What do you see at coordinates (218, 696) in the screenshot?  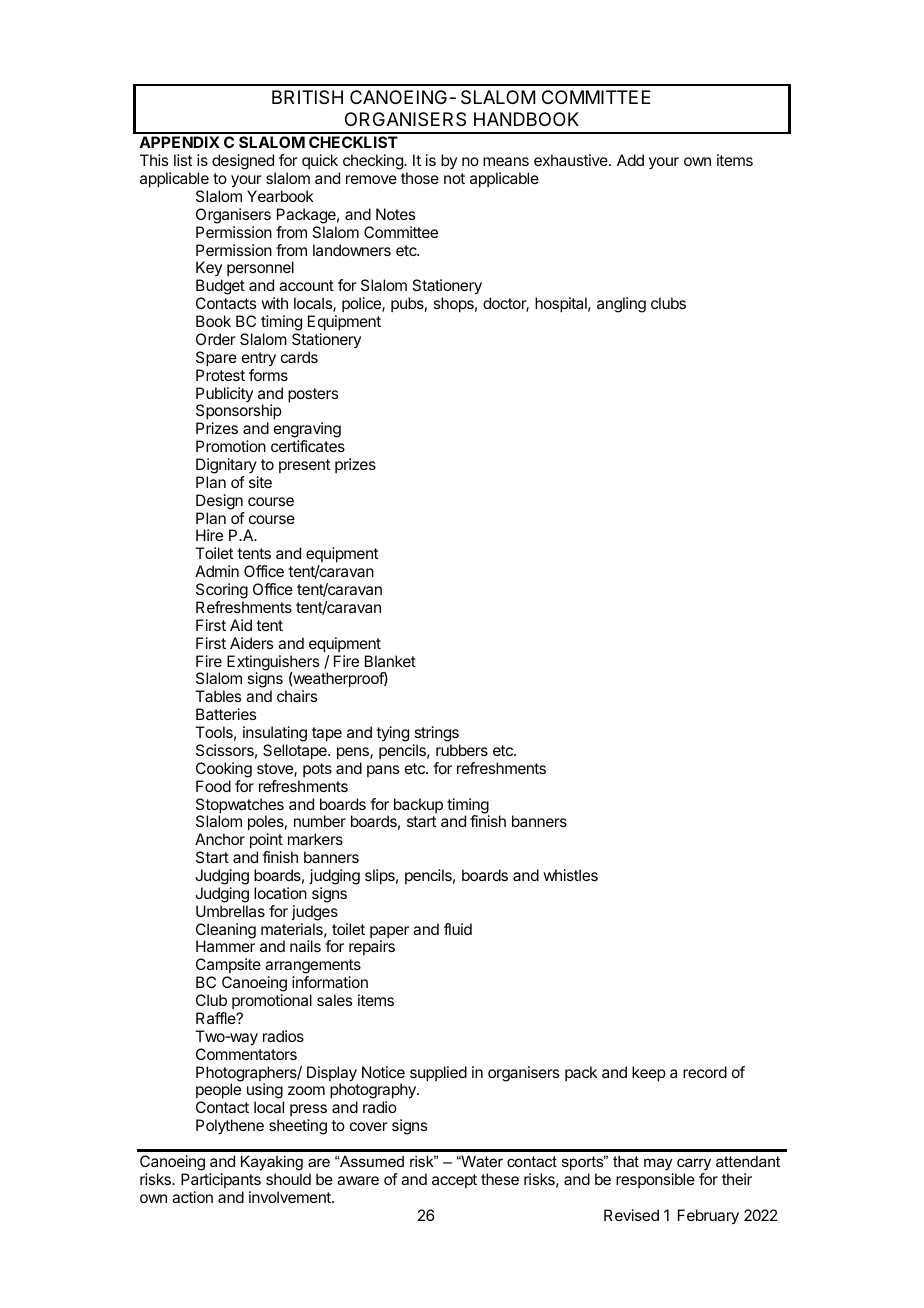 I see `Tables` at bounding box center [218, 696].
